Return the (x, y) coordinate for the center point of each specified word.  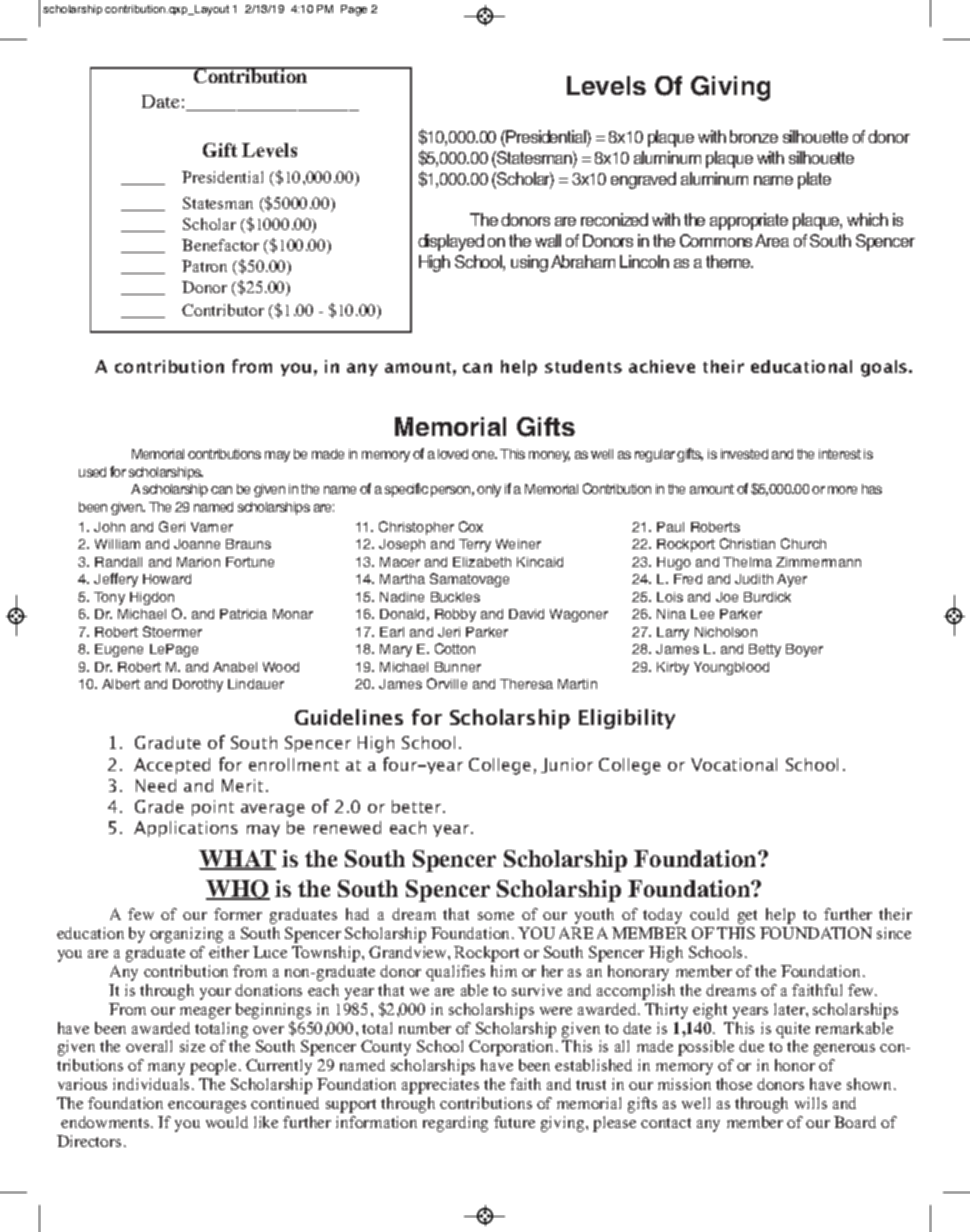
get (747, 917)
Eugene (119, 650)
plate (814, 180)
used (92, 472)
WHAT (237, 860)
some (496, 916)
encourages (207, 1107)
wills (811, 1103)
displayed (451, 242)
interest (840, 454)
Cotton (455, 648)
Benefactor (220, 245)
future (514, 1122)
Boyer (804, 650)
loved (453, 454)
